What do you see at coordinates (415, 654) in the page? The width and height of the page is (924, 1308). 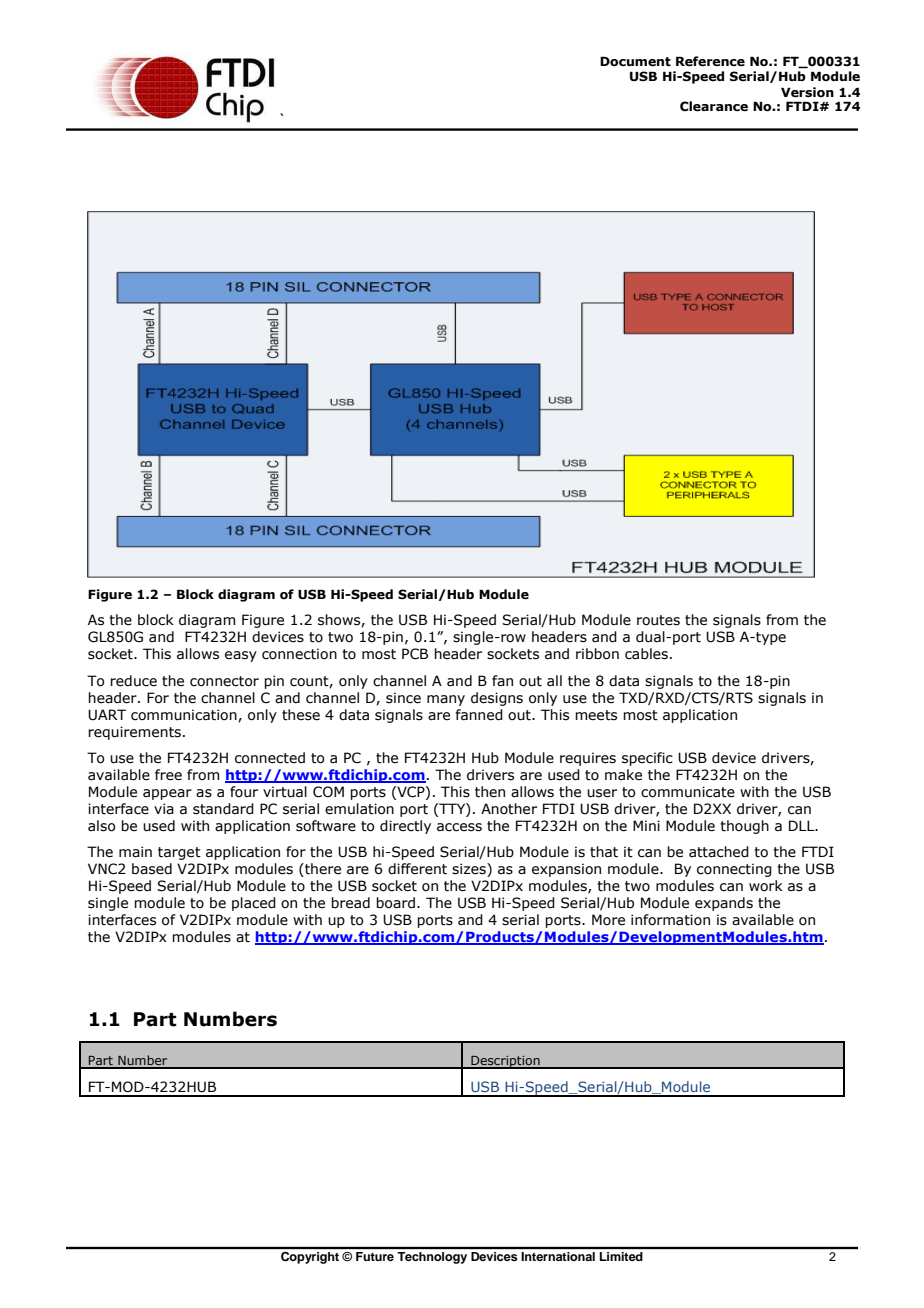 I see `PCB` at bounding box center [415, 654].
